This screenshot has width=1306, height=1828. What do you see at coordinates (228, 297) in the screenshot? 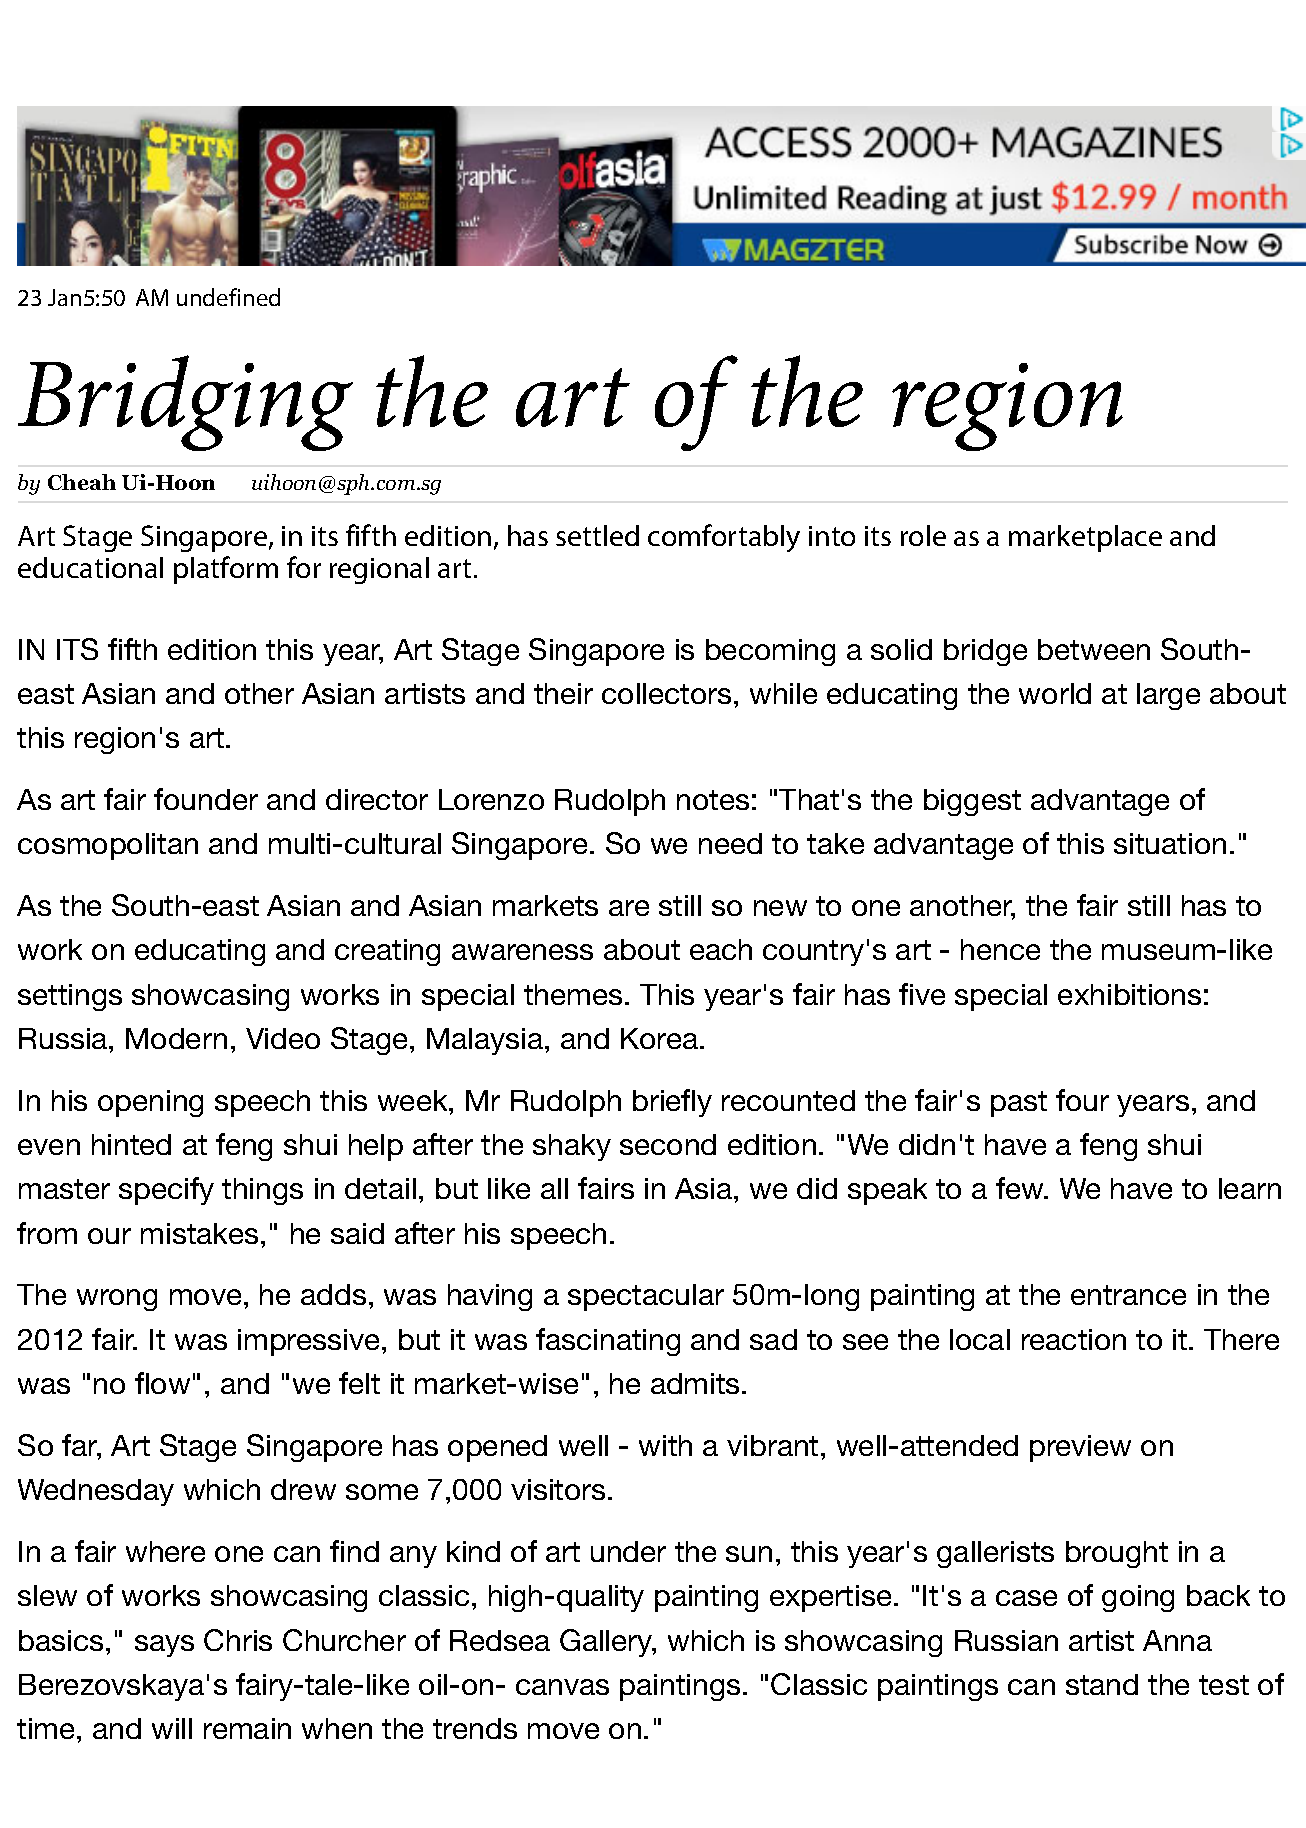
I see `undefined` at bounding box center [228, 297].
